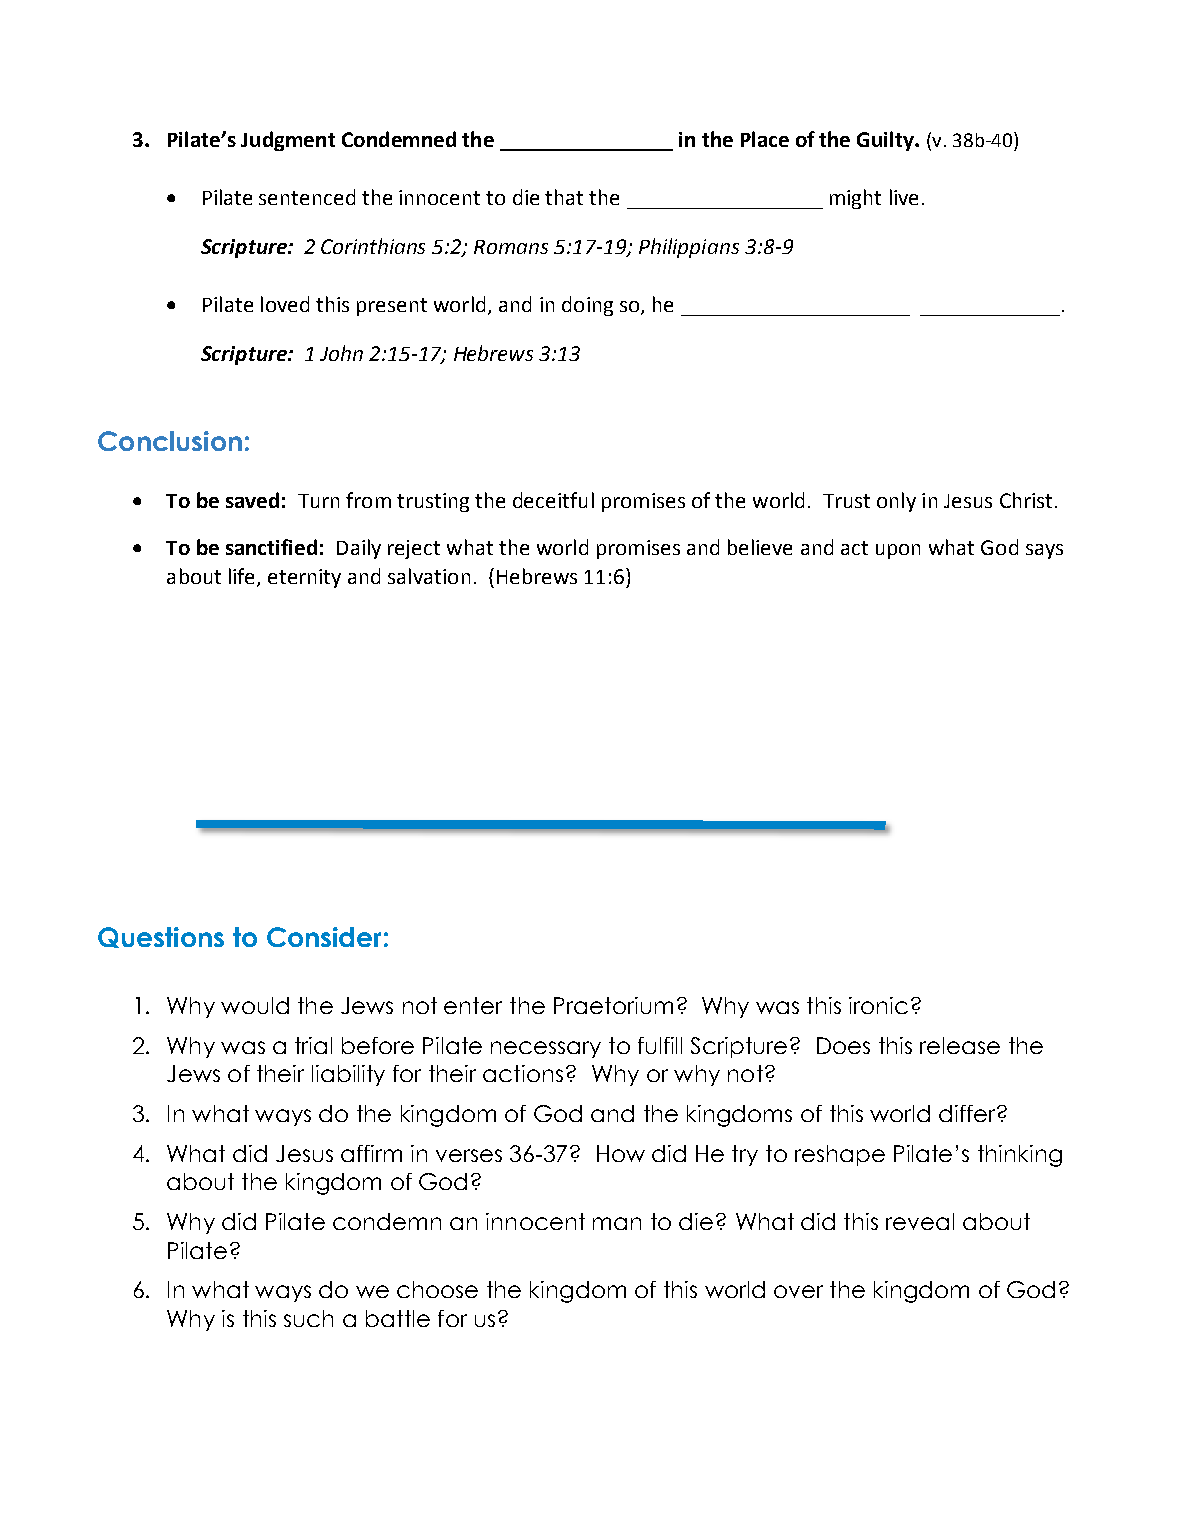 The width and height of the page is (1179, 1525). Describe the element at coordinates (878, 1005) in the page. I see `ironic` at that location.
